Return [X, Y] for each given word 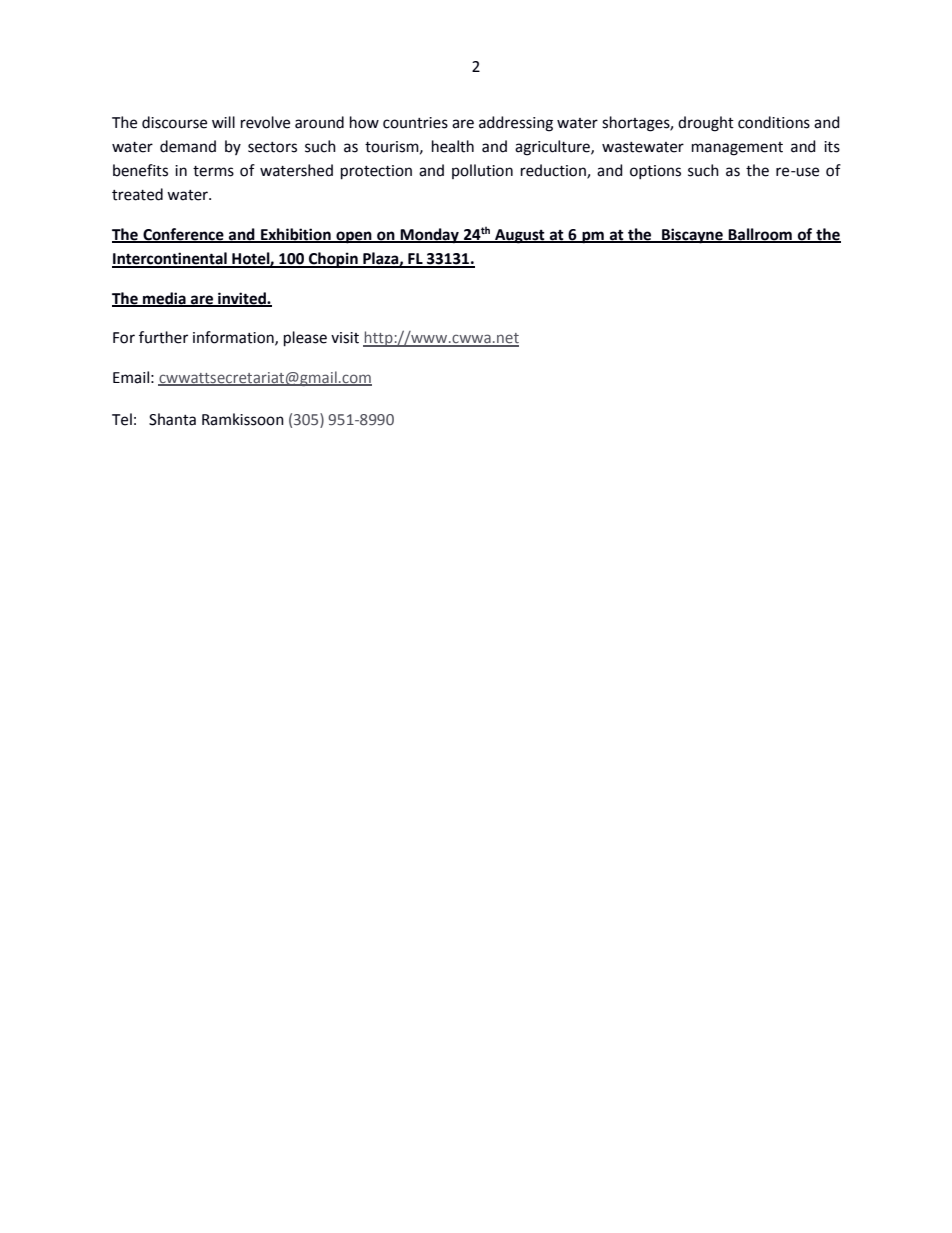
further [163, 337]
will [223, 122]
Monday [430, 236]
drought [706, 124]
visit [345, 338]
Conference [183, 235]
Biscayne [692, 236]
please [305, 339]
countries [415, 123]
